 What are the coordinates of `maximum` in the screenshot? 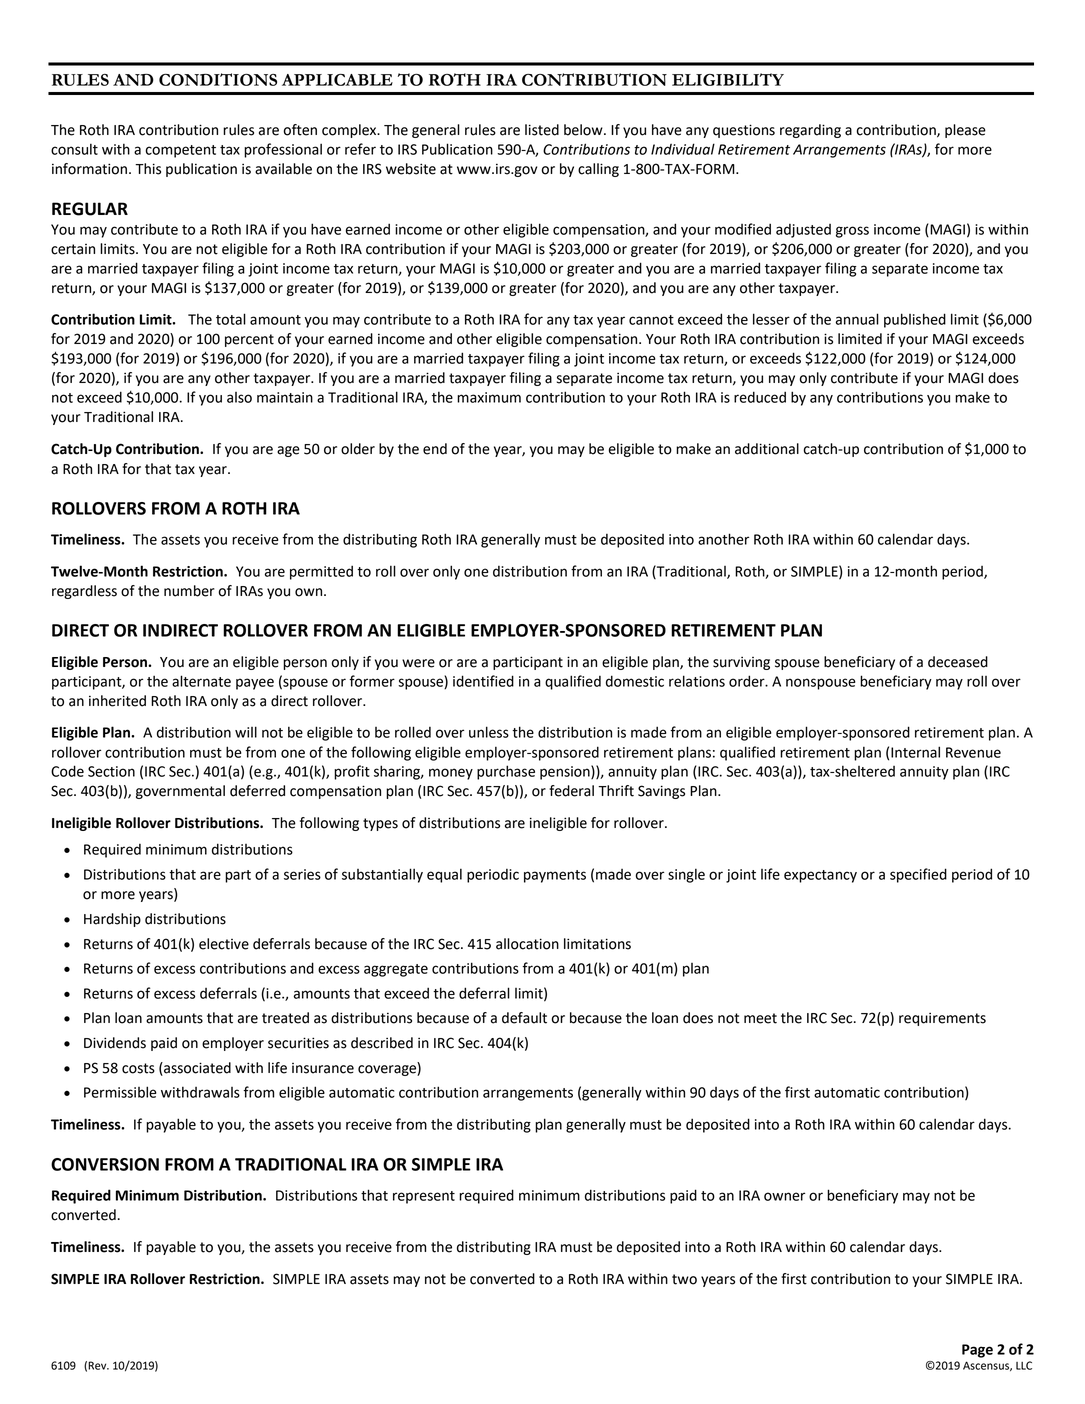 It's located at (489, 397).
